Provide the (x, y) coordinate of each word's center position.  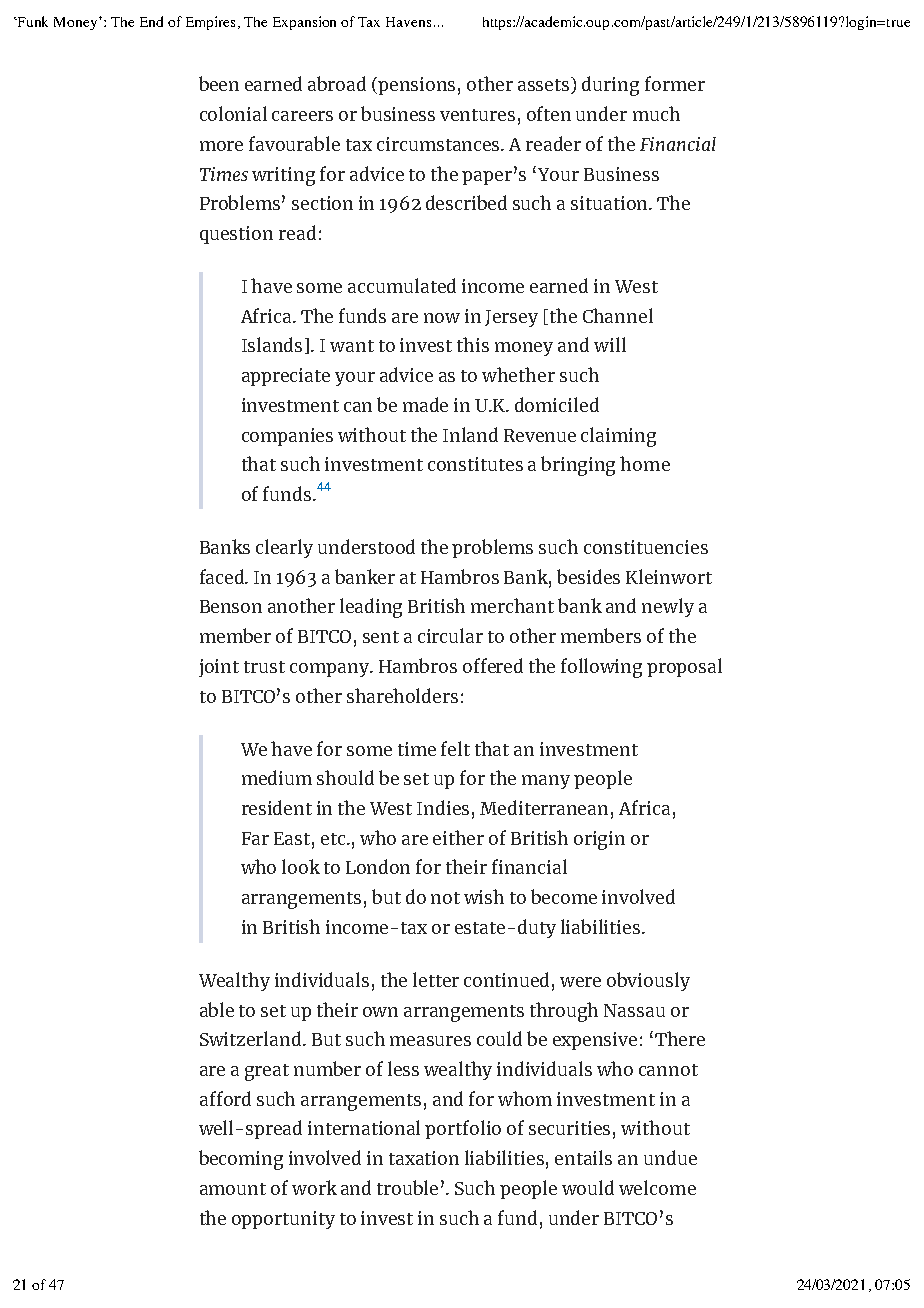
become (564, 896)
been (219, 83)
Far (255, 838)
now (442, 318)
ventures (477, 115)
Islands (274, 345)
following (601, 668)
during (610, 86)
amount (233, 1189)
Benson (231, 606)
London (378, 866)
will (610, 344)
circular (450, 635)
